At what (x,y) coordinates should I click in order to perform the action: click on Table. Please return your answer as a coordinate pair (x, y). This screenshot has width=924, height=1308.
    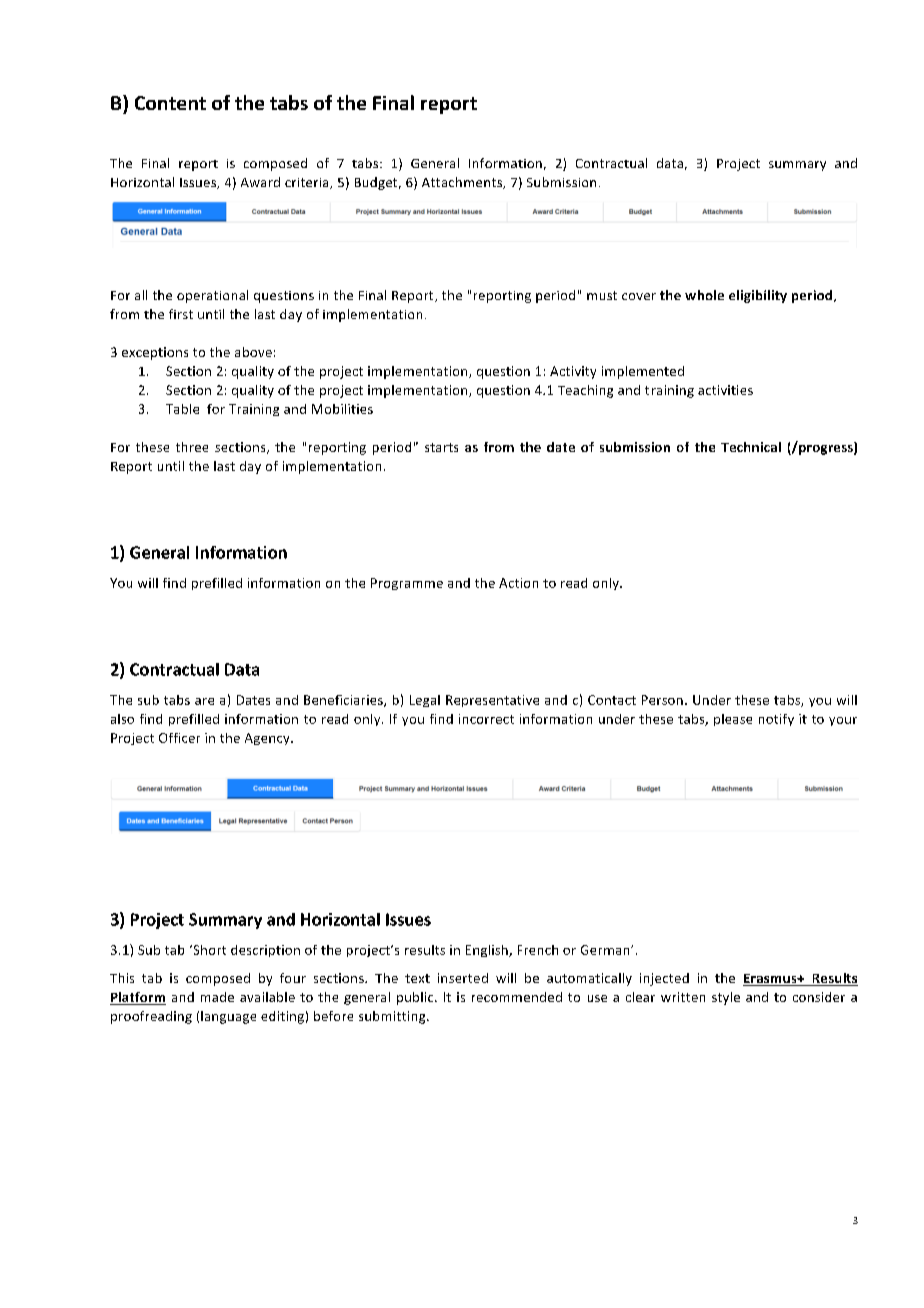
    Looking at the image, I should click on (182, 409).
